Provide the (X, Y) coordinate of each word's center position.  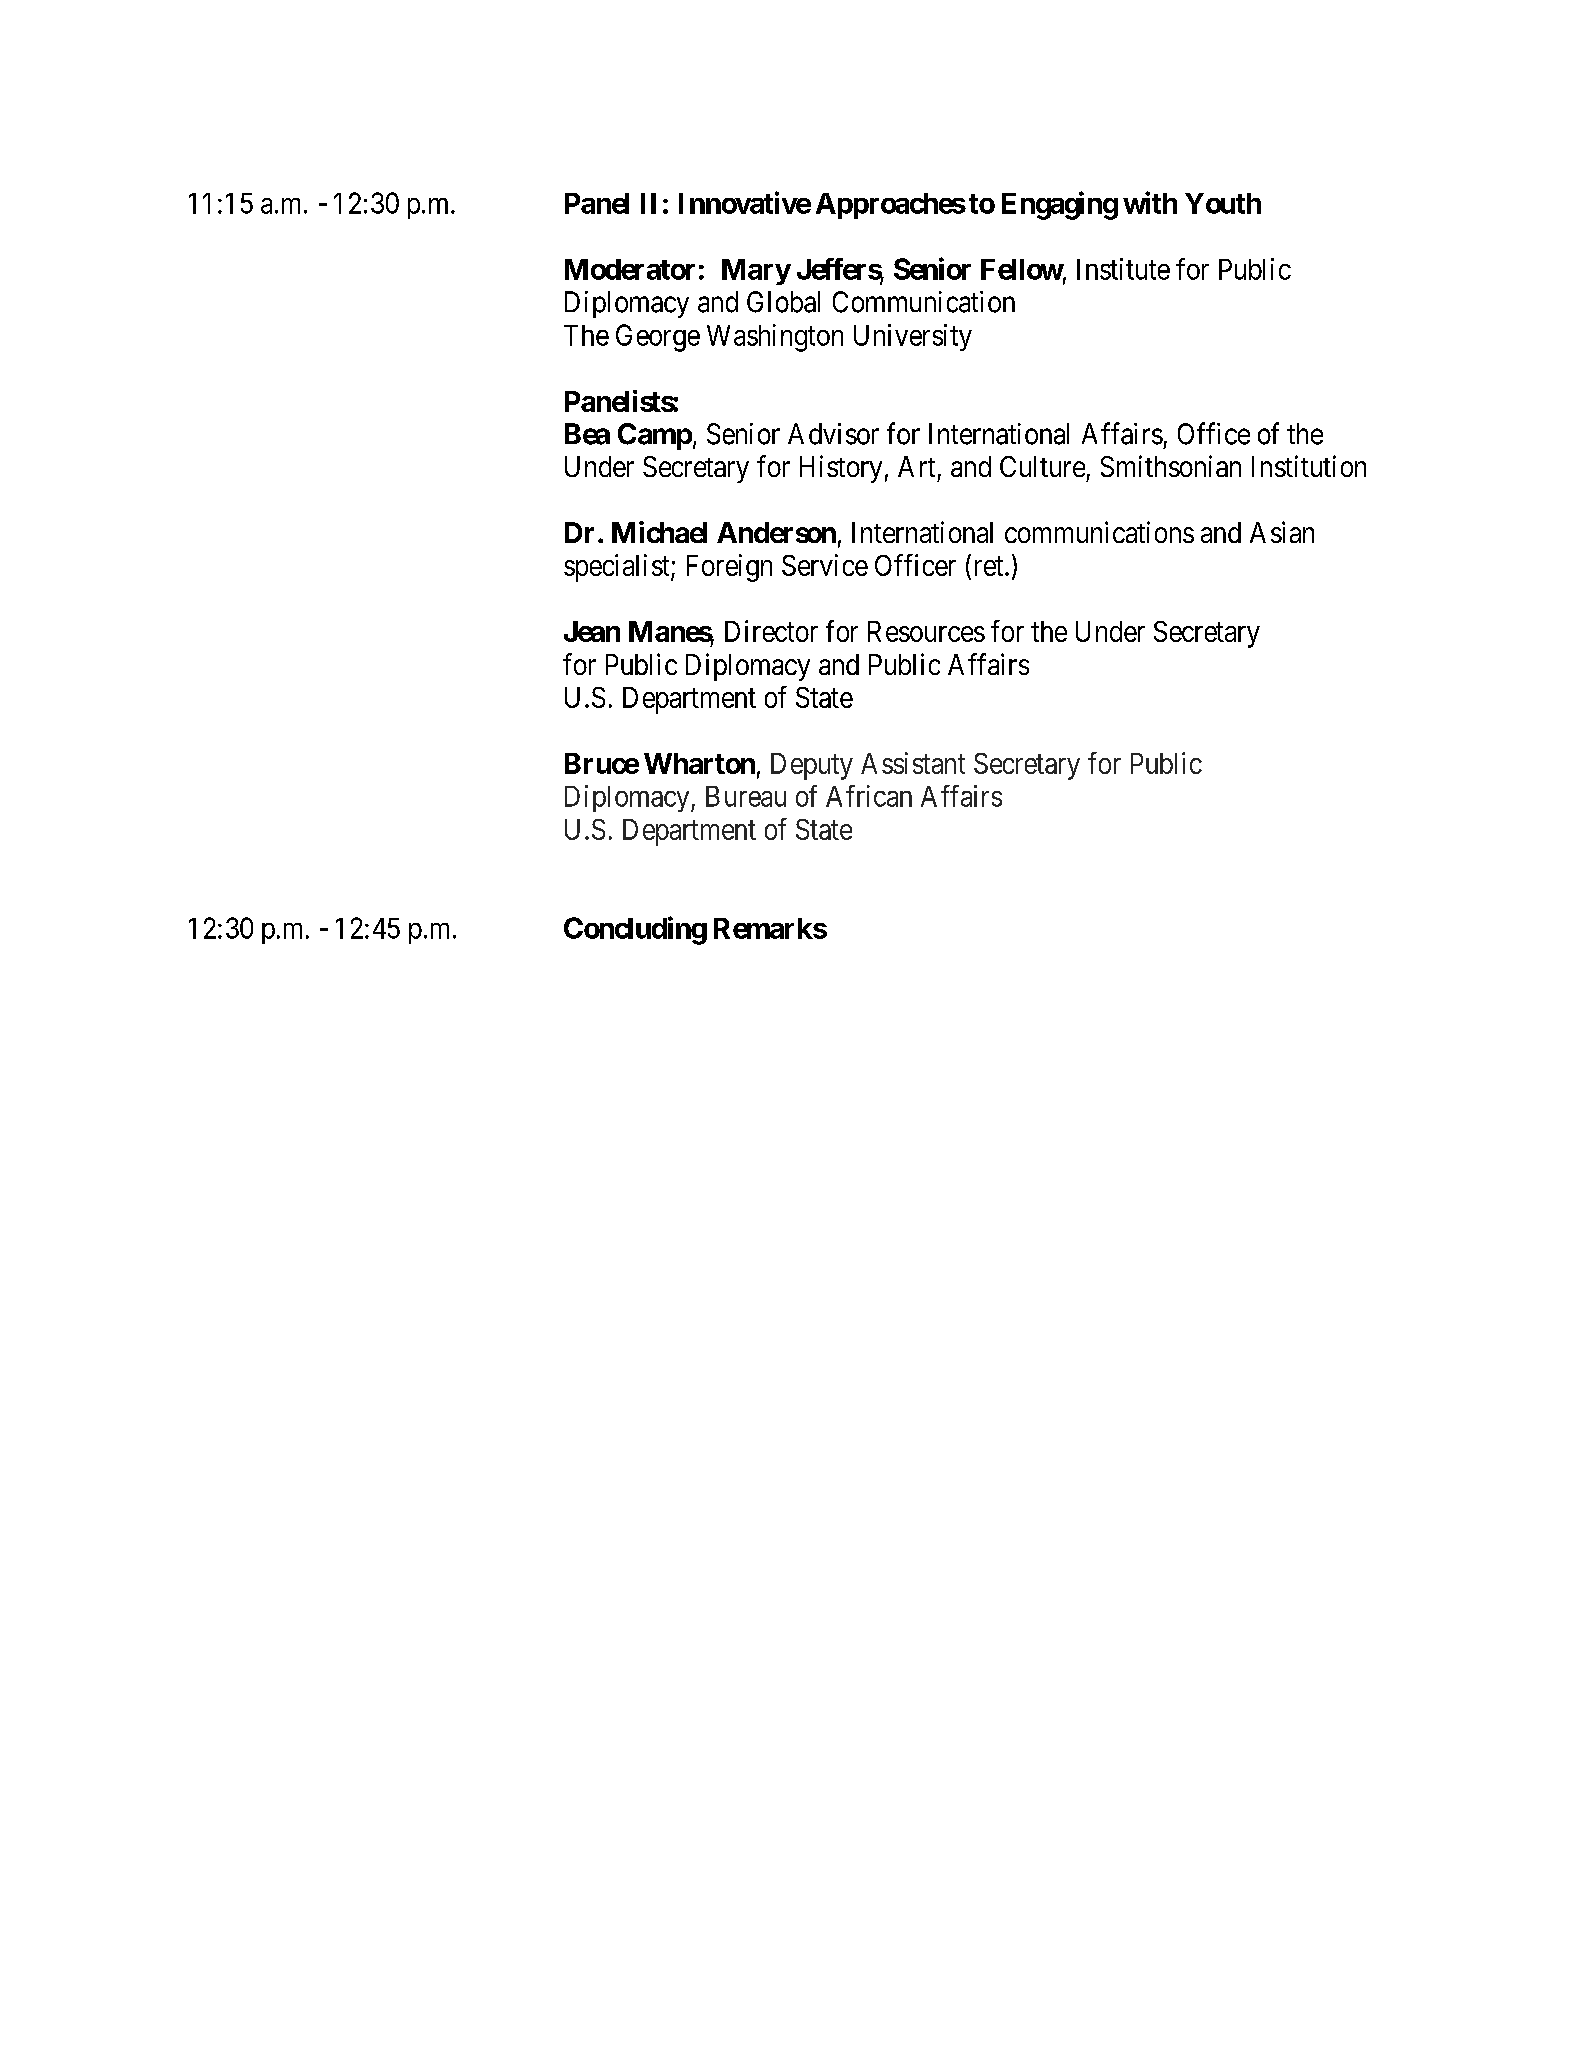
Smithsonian (1171, 466)
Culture (1042, 466)
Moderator (630, 269)
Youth (1223, 203)
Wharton (699, 763)
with (1150, 202)
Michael (659, 532)
